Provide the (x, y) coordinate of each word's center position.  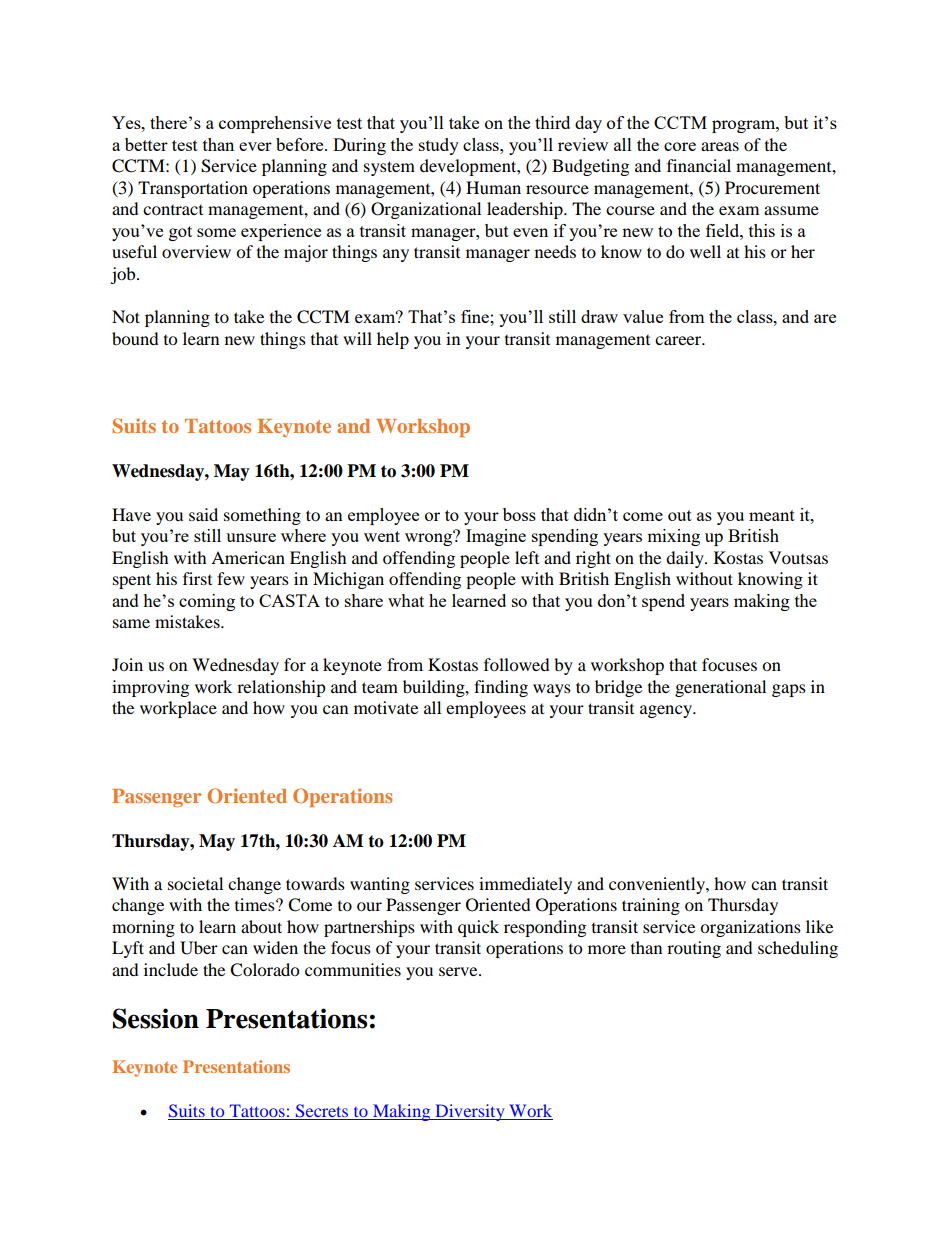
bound (135, 338)
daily (686, 559)
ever (255, 146)
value (643, 316)
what (406, 600)
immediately (525, 885)
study (439, 146)
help (393, 340)
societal (195, 883)
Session (156, 1018)
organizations (750, 928)
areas (720, 146)
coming (207, 602)
